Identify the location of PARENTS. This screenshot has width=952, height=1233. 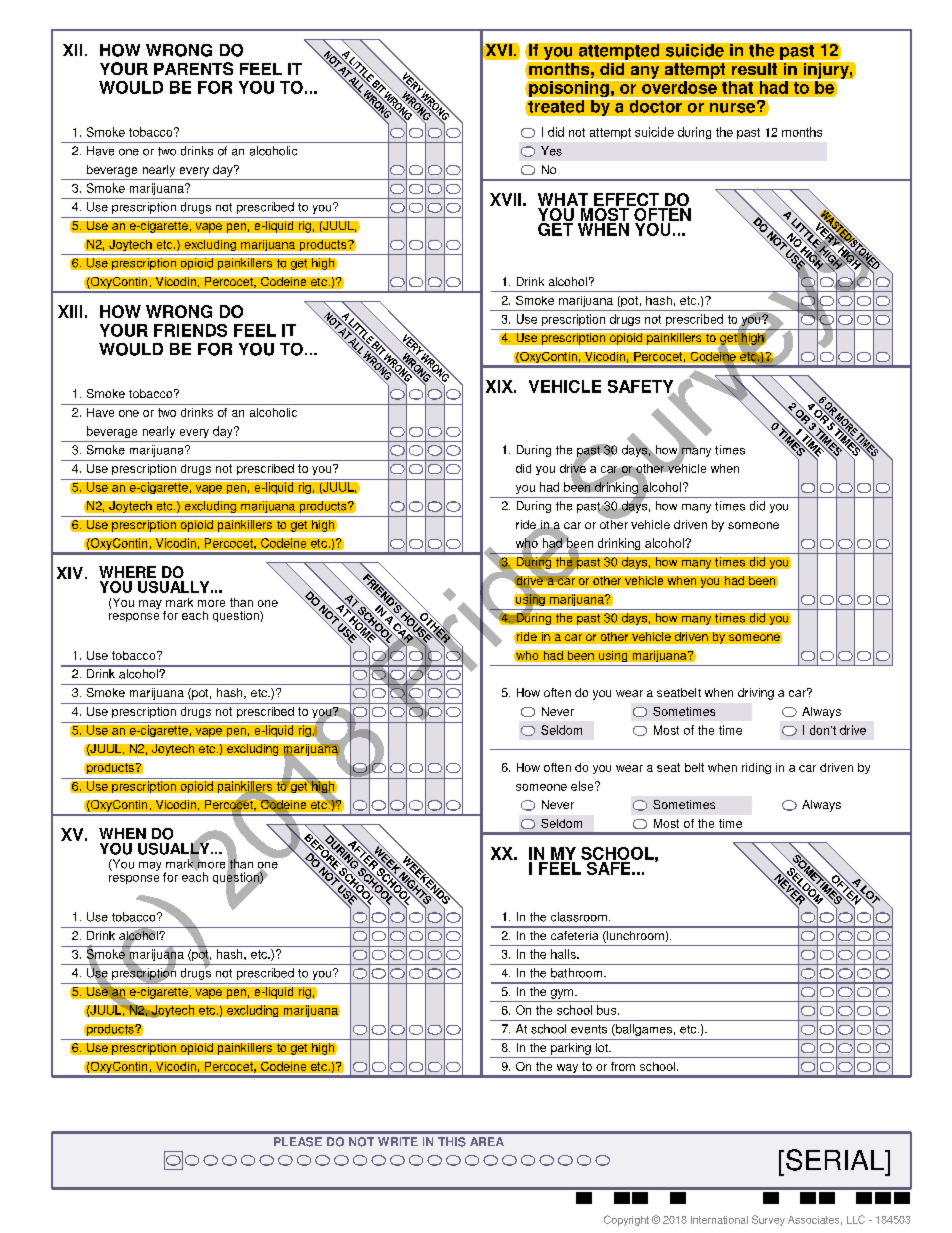
(193, 68).
